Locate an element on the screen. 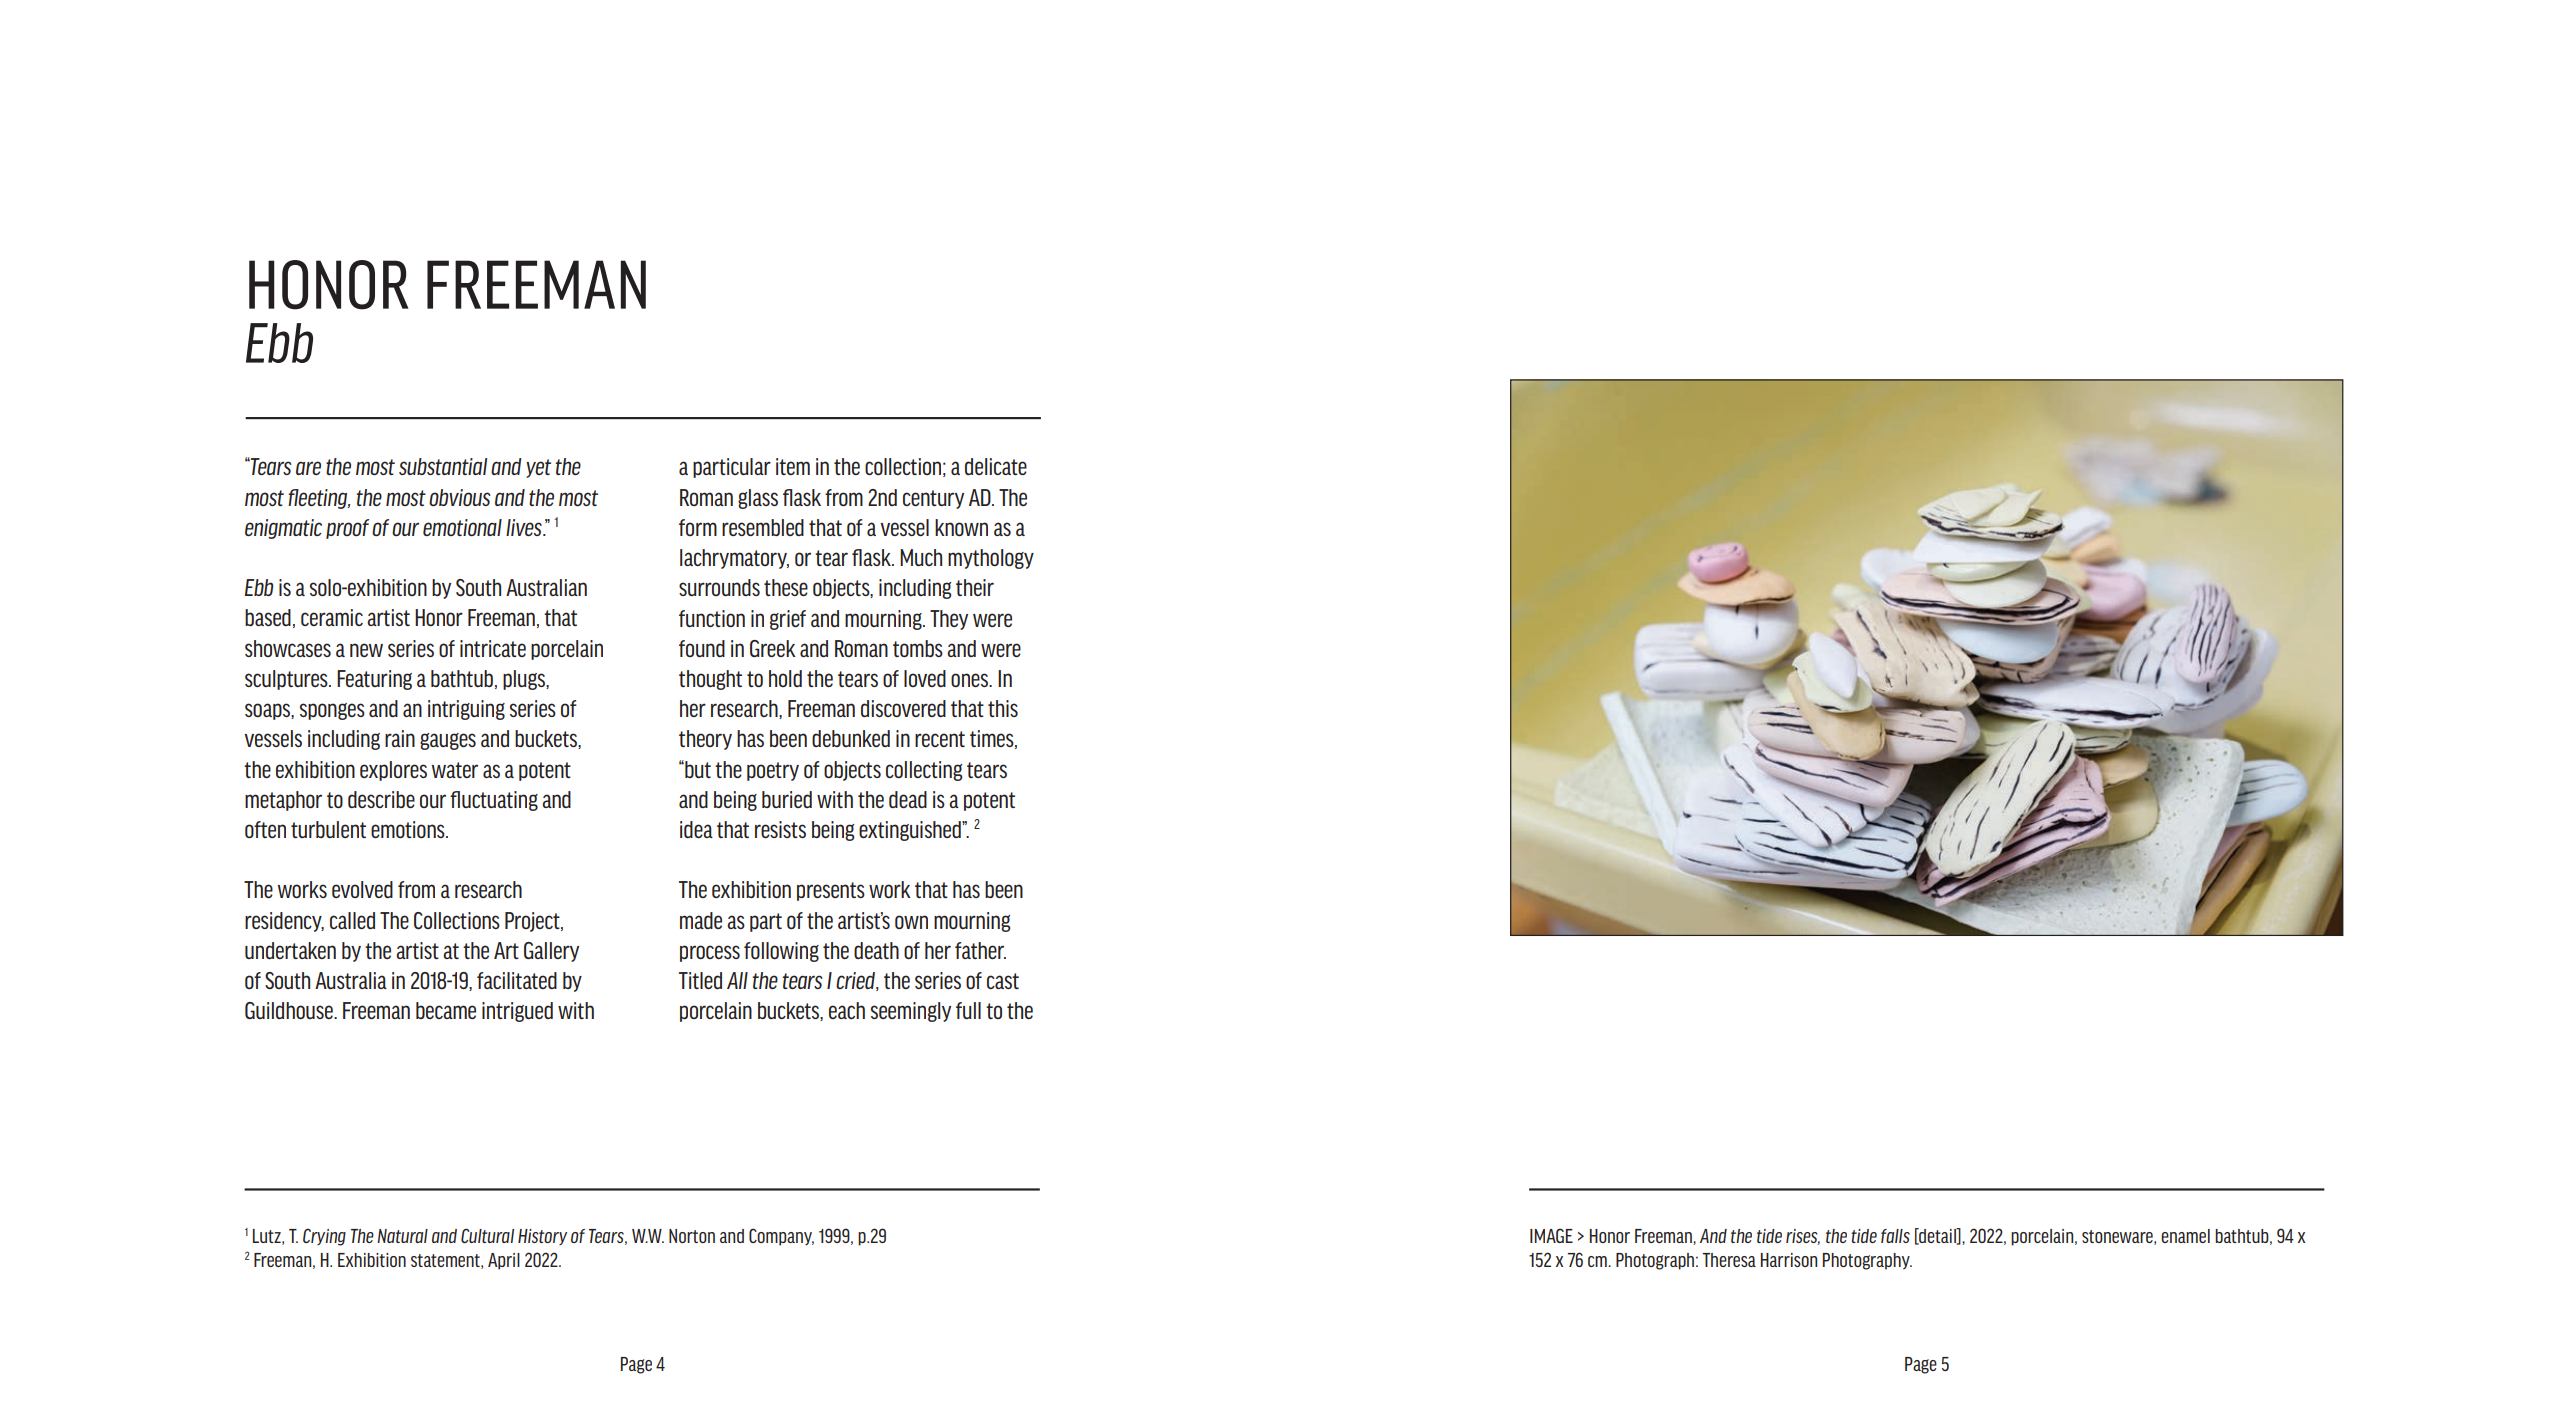  known is located at coordinates (961, 527).
